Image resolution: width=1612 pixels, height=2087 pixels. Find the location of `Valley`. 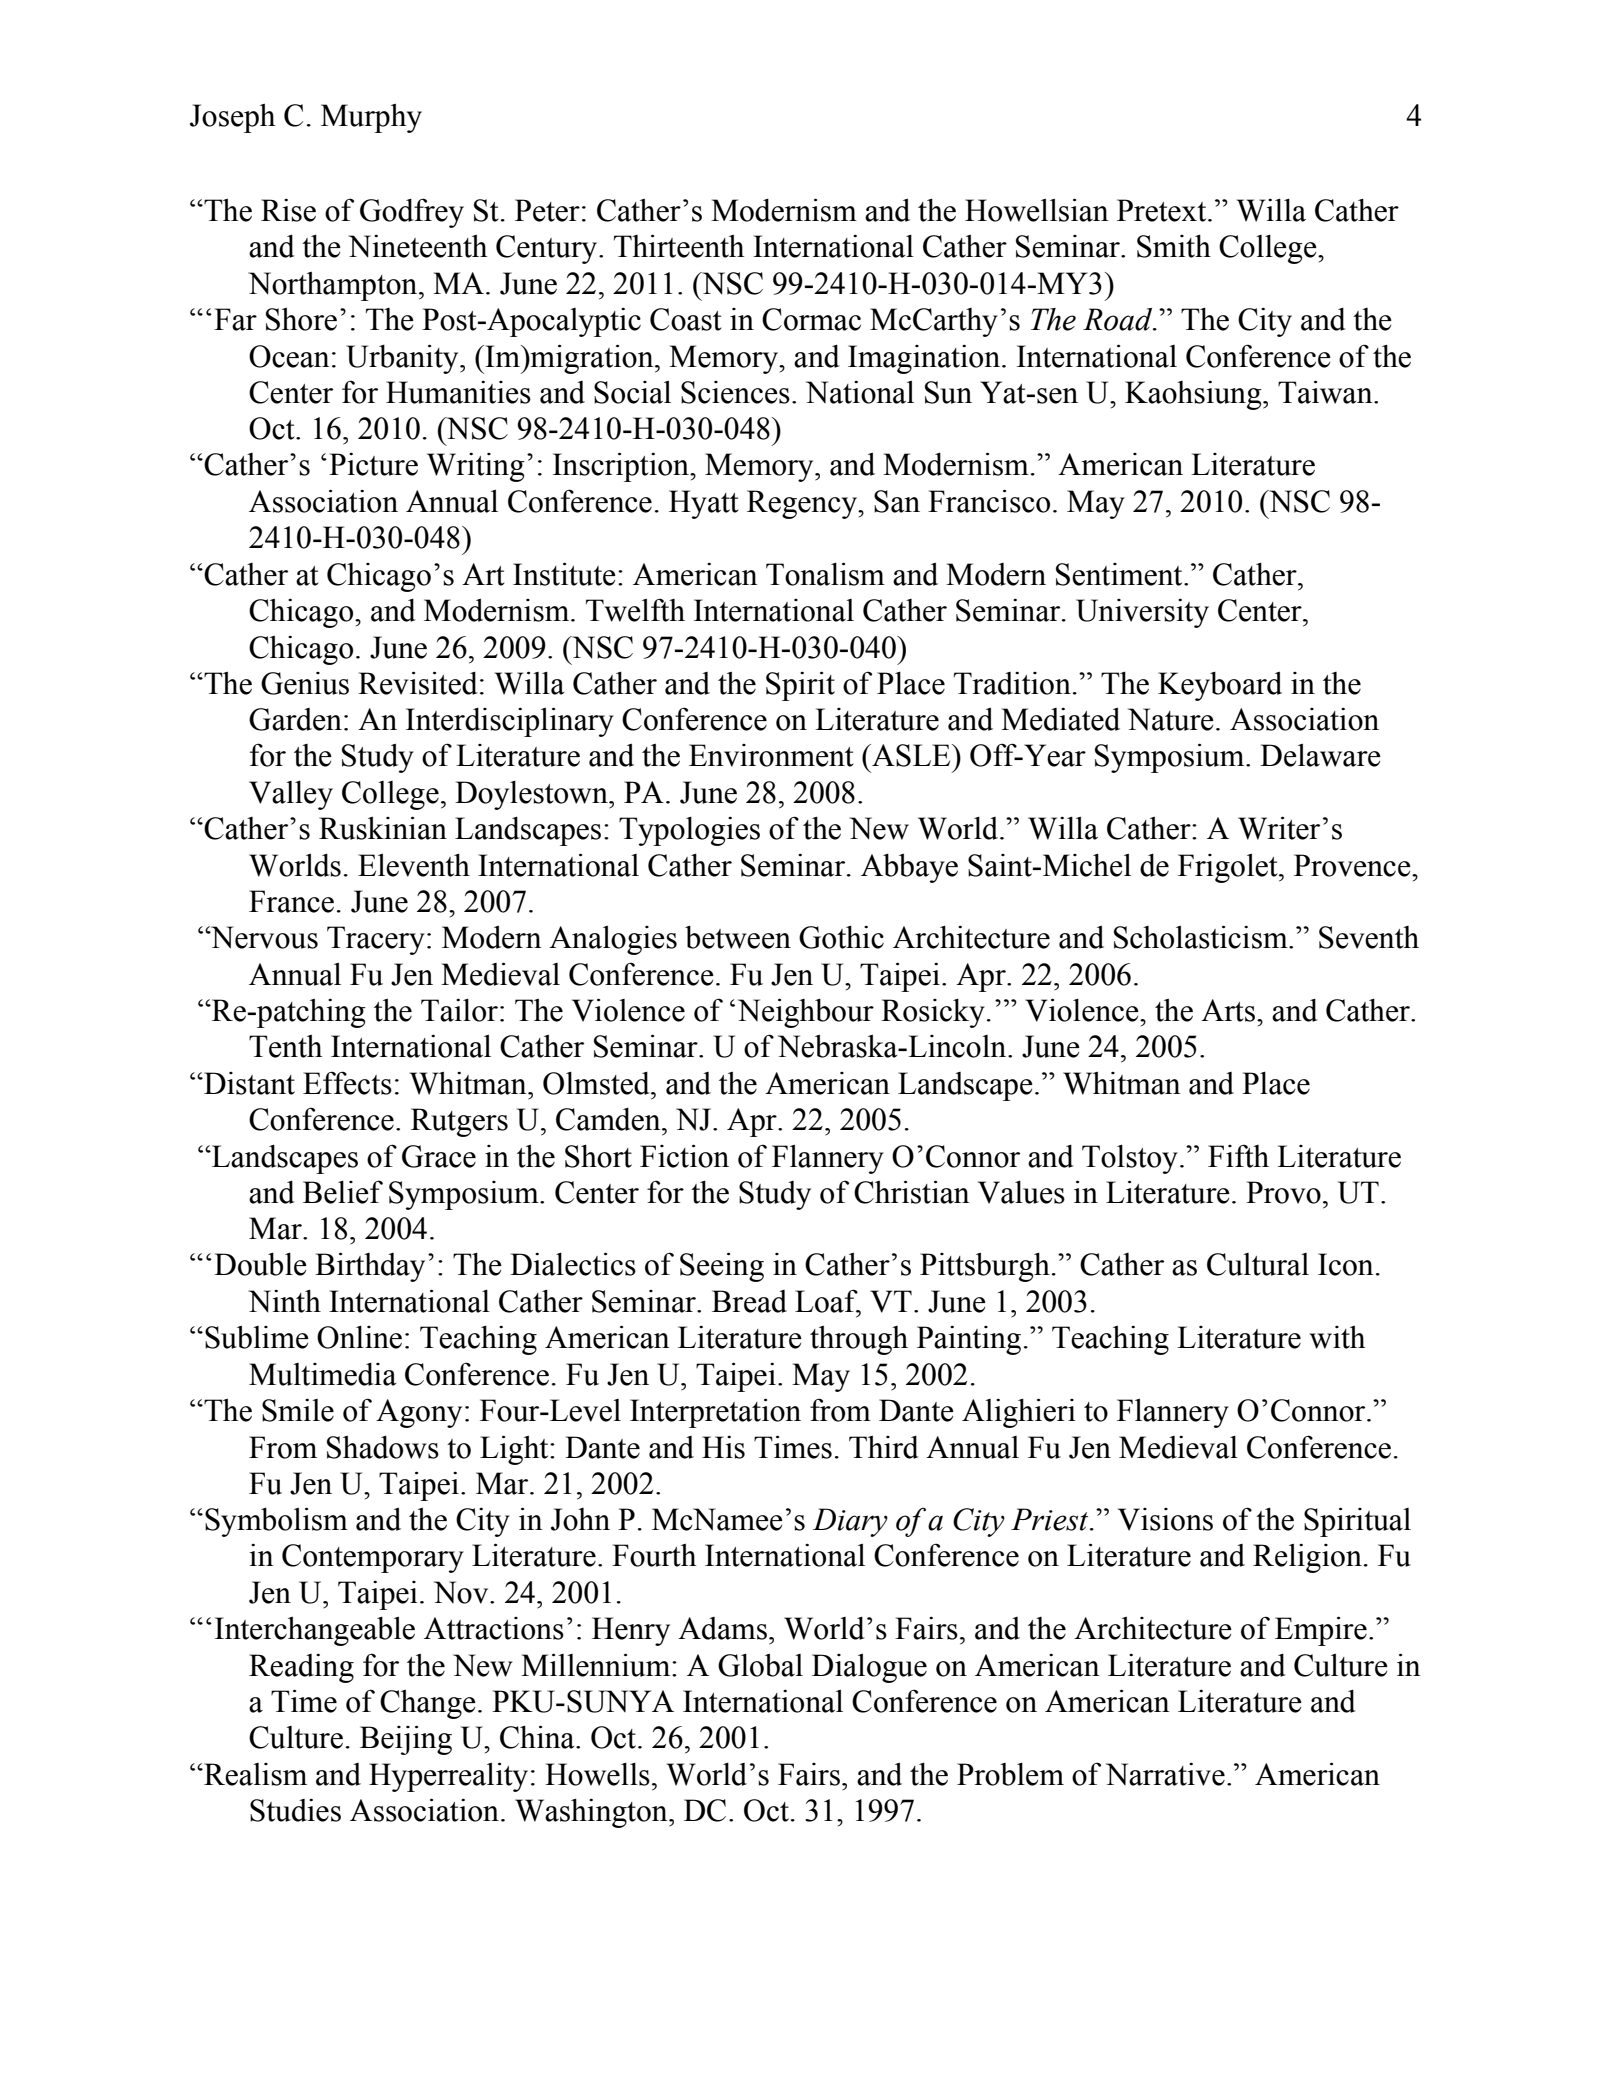

Valley is located at coordinates (291, 795).
